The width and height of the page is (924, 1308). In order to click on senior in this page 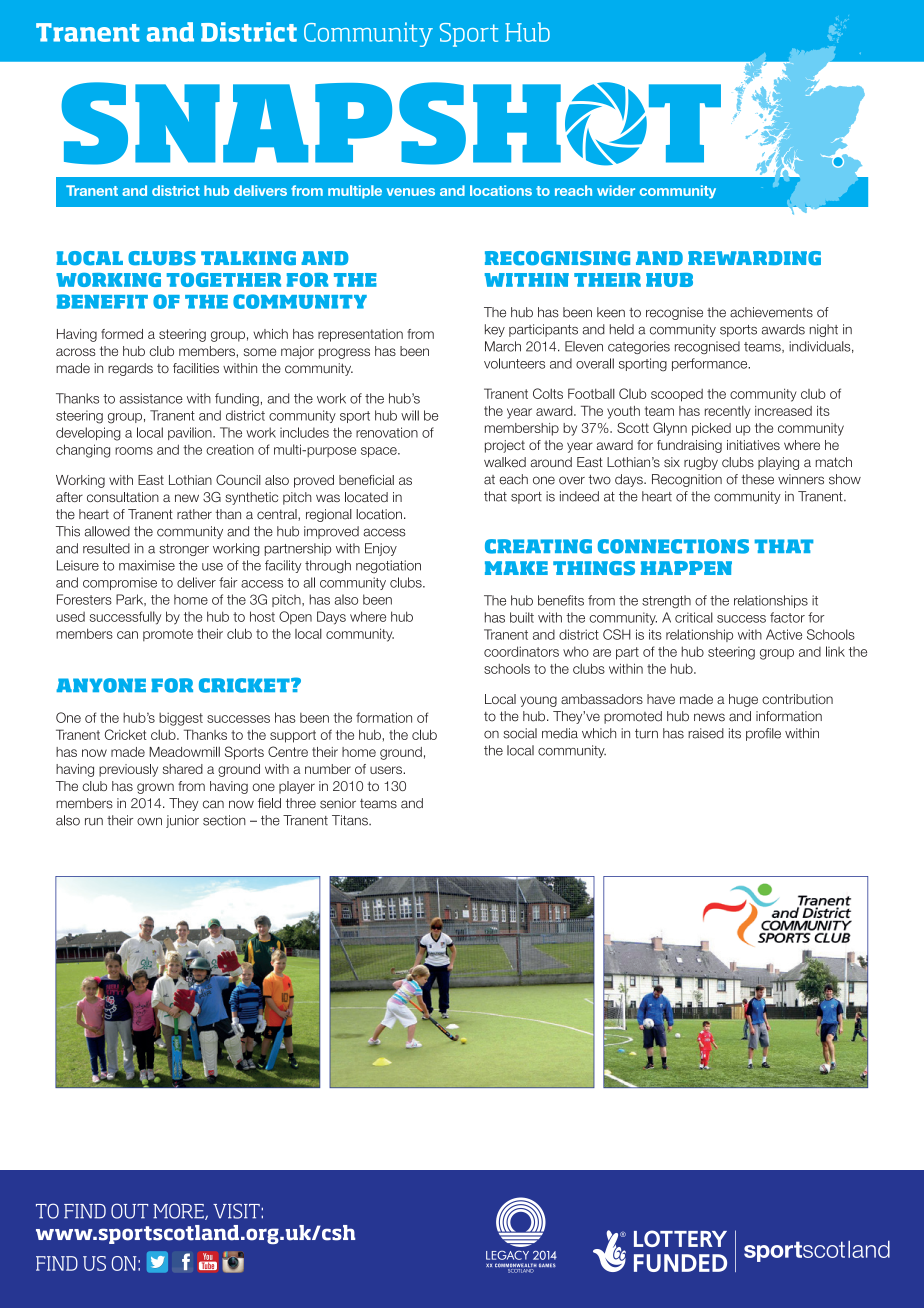, I will do `click(338, 803)`.
